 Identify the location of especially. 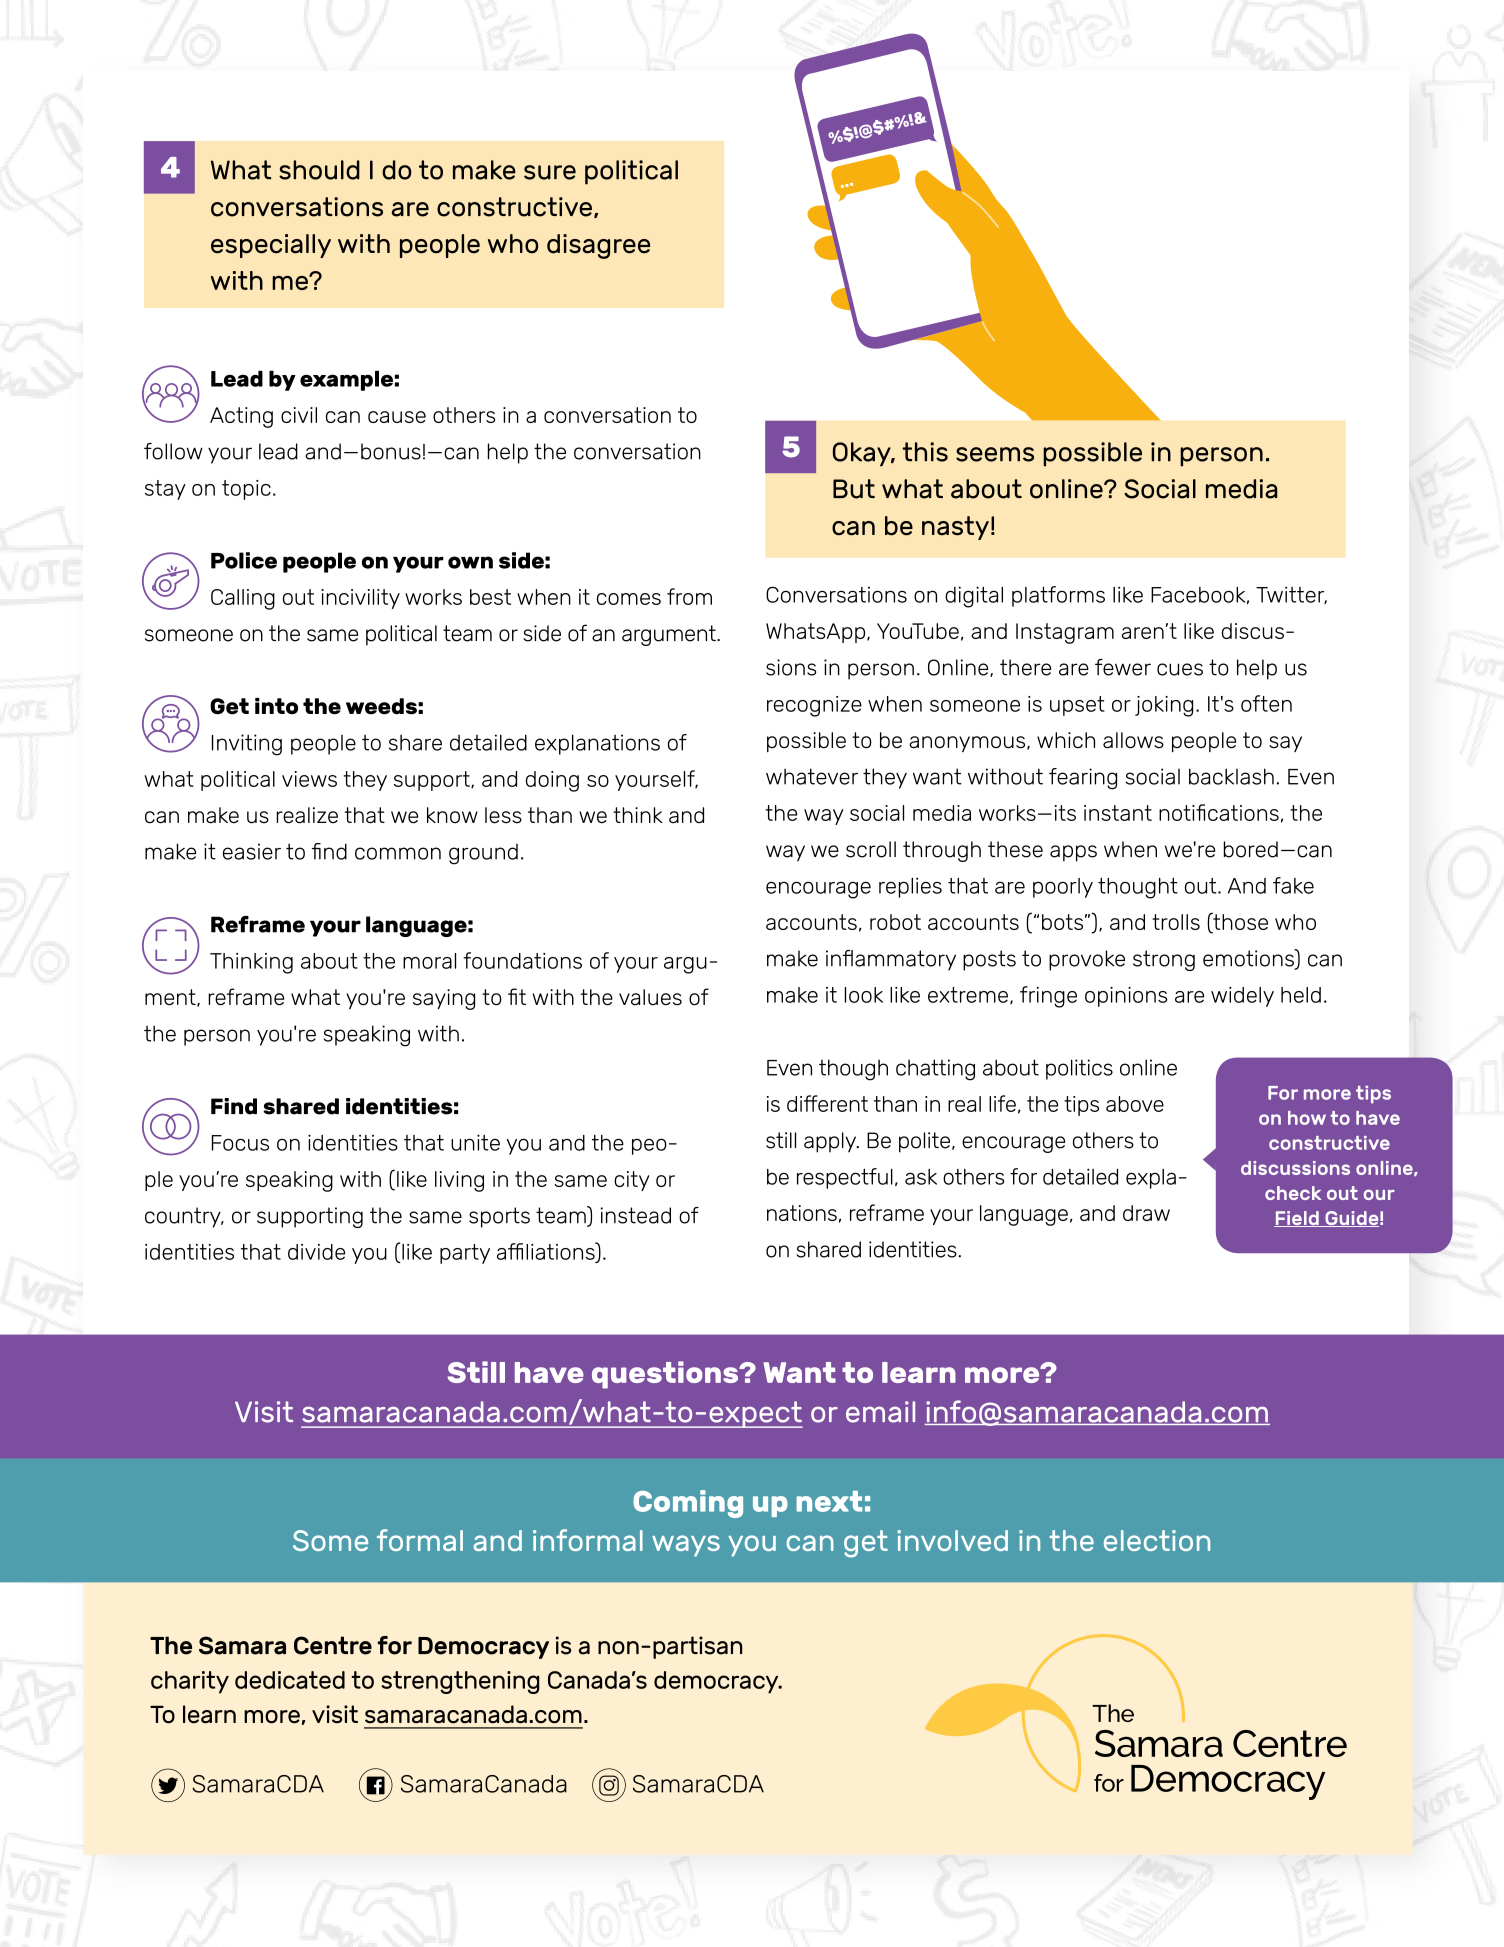
(271, 246).
